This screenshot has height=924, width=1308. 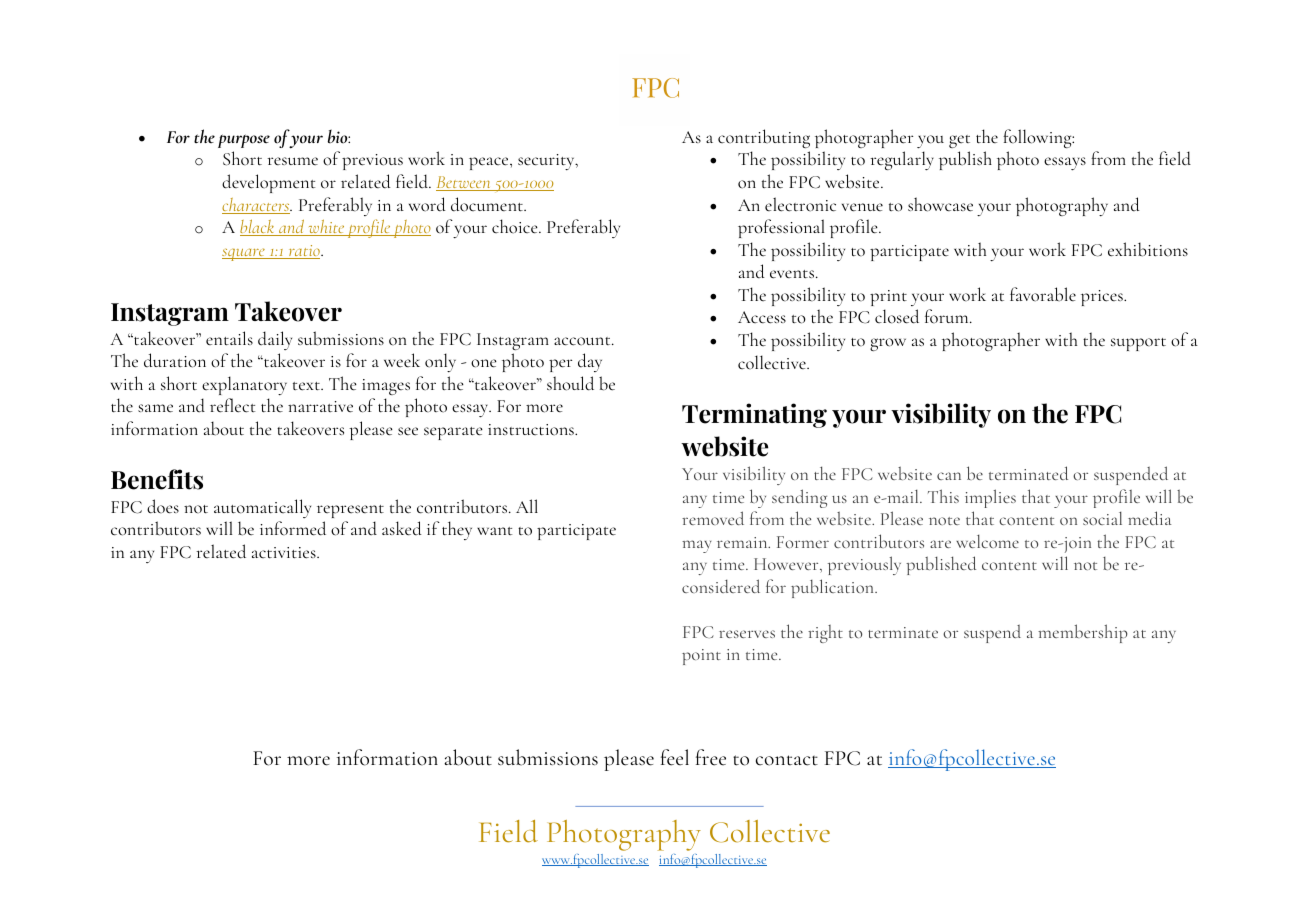 What do you see at coordinates (747, 634) in the screenshot?
I see `reserves` at bounding box center [747, 634].
